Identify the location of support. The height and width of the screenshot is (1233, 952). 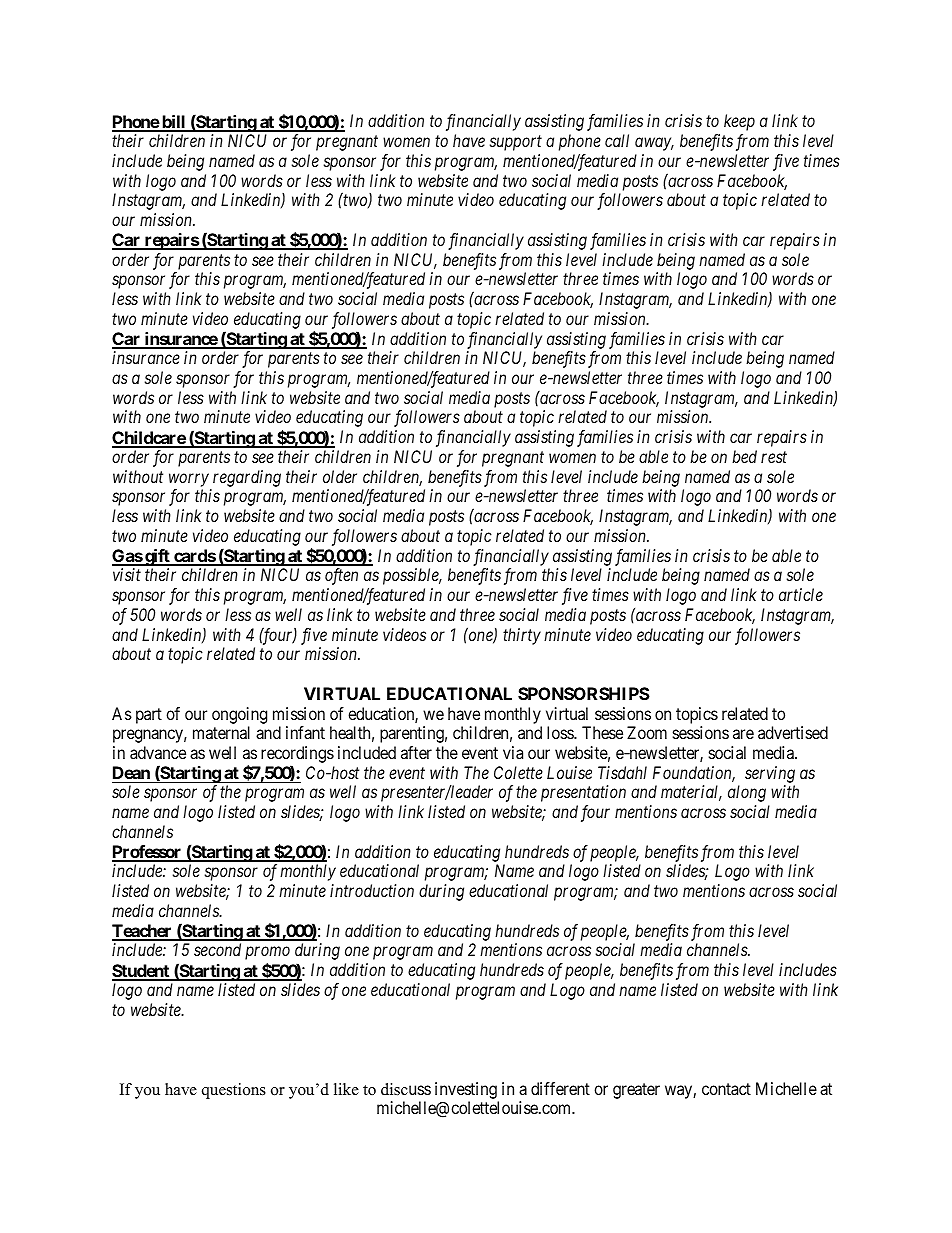
(516, 143).
